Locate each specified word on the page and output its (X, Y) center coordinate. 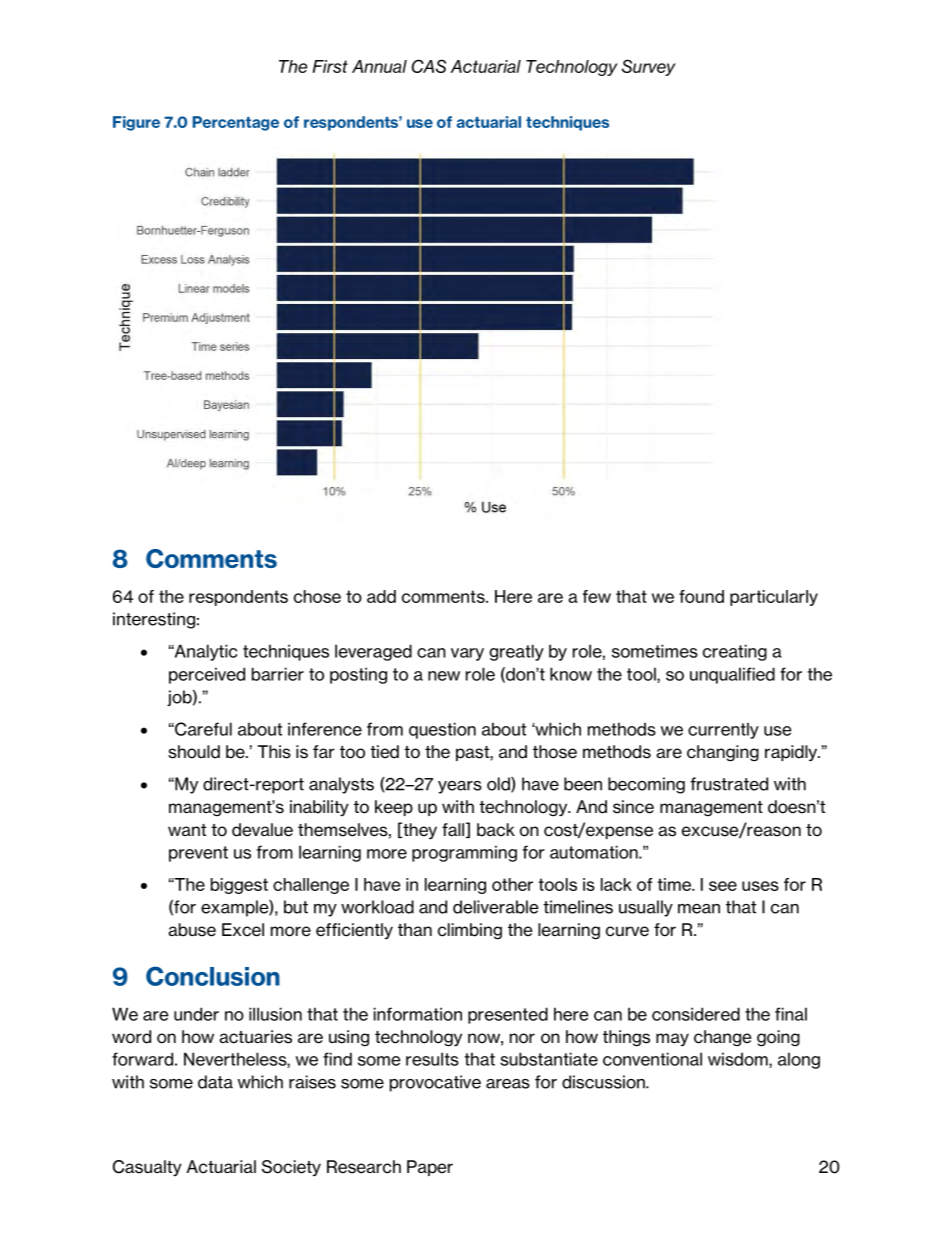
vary (467, 654)
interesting (154, 620)
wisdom (739, 1060)
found (701, 596)
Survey (649, 67)
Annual (379, 66)
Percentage (236, 123)
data (215, 1082)
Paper (430, 1168)
